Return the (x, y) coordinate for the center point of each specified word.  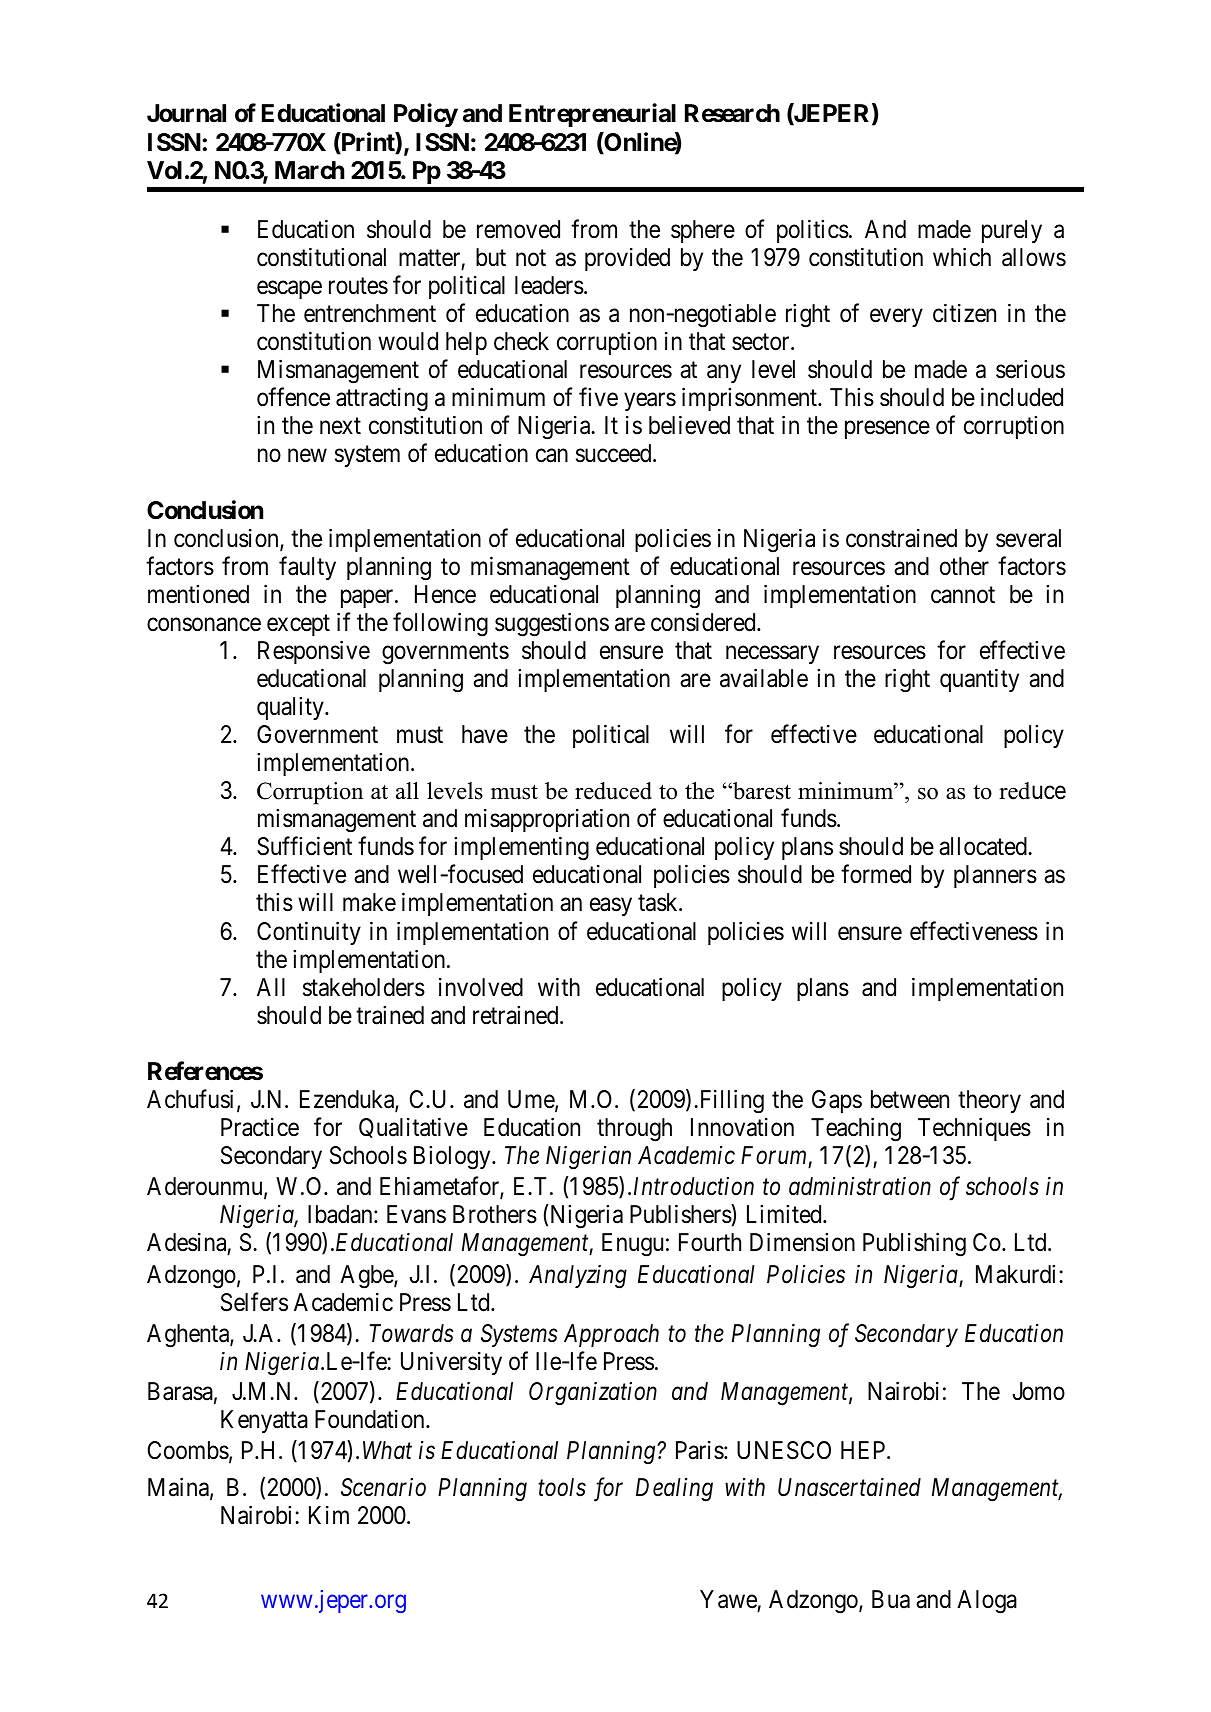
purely (1012, 231)
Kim (329, 1515)
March (309, 170)
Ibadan (341, 1214)
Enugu (632, 1245)
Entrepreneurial (592, 115)
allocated (984, 846)
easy (611, 907)
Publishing (914, 1244)
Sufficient (304, 846)
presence (887, 430)
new (307, 456)
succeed (615, 453)
